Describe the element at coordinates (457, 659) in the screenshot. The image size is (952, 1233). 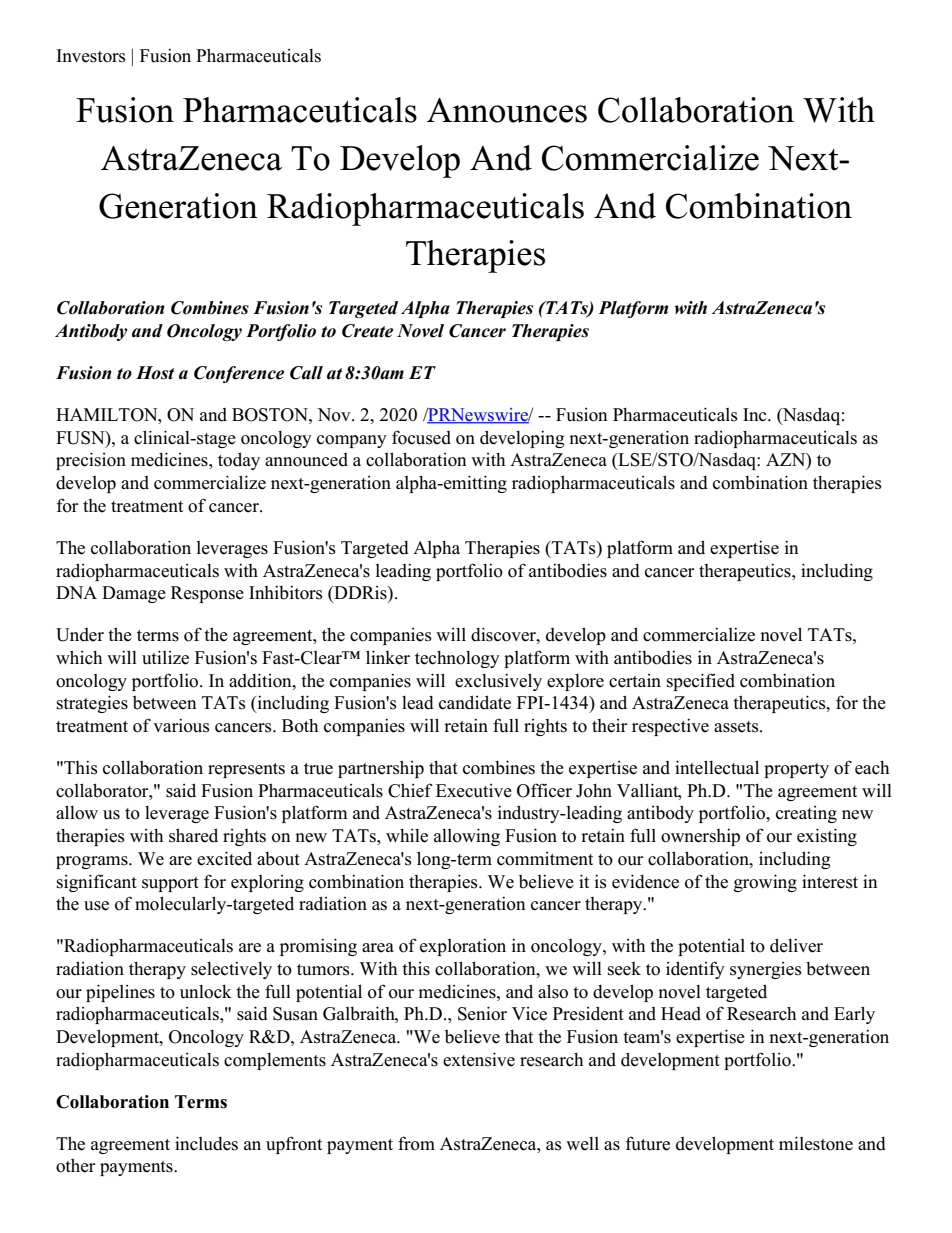
I see `technology` at that location.
